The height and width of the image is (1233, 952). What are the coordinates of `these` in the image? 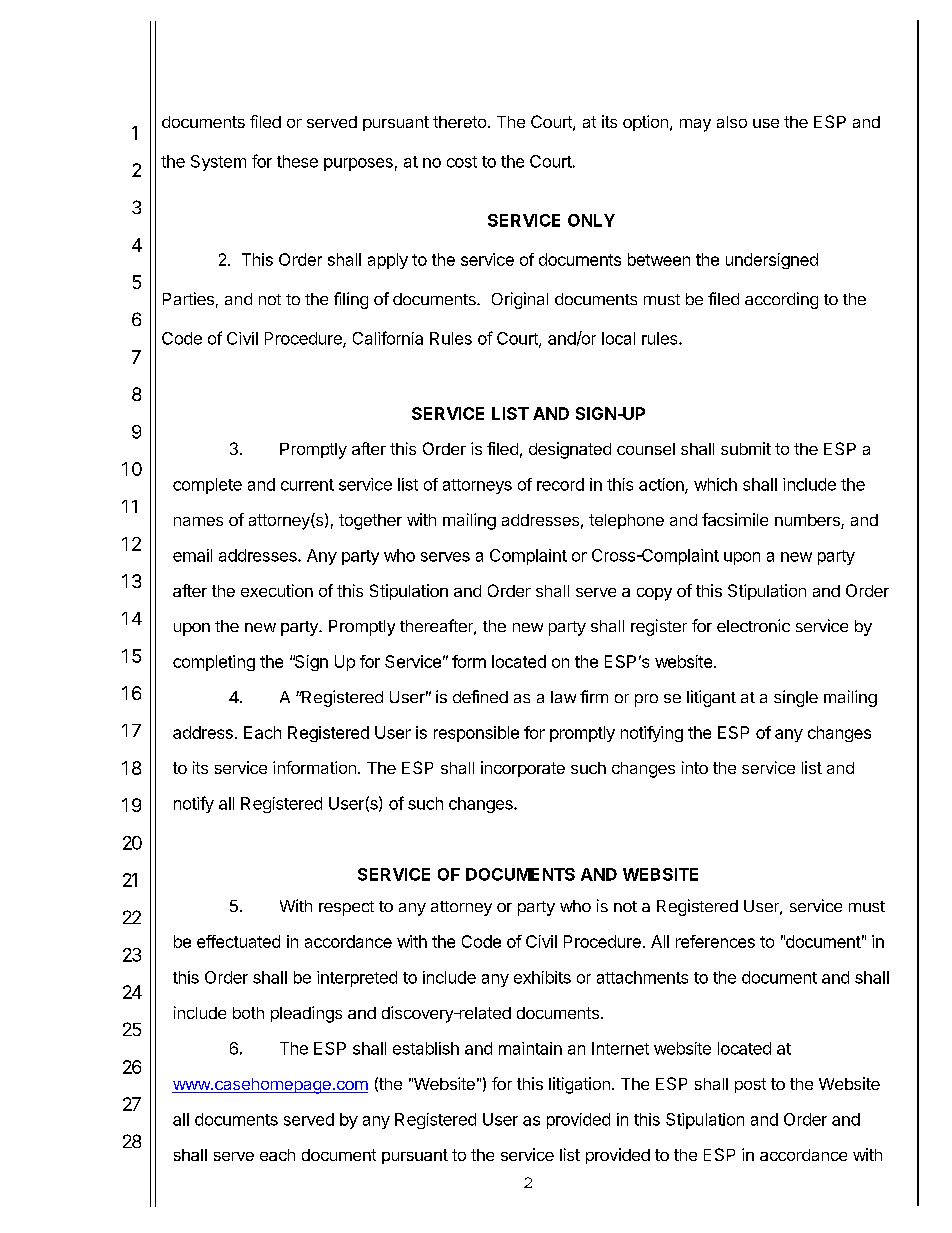 It's located at (297, 161).
